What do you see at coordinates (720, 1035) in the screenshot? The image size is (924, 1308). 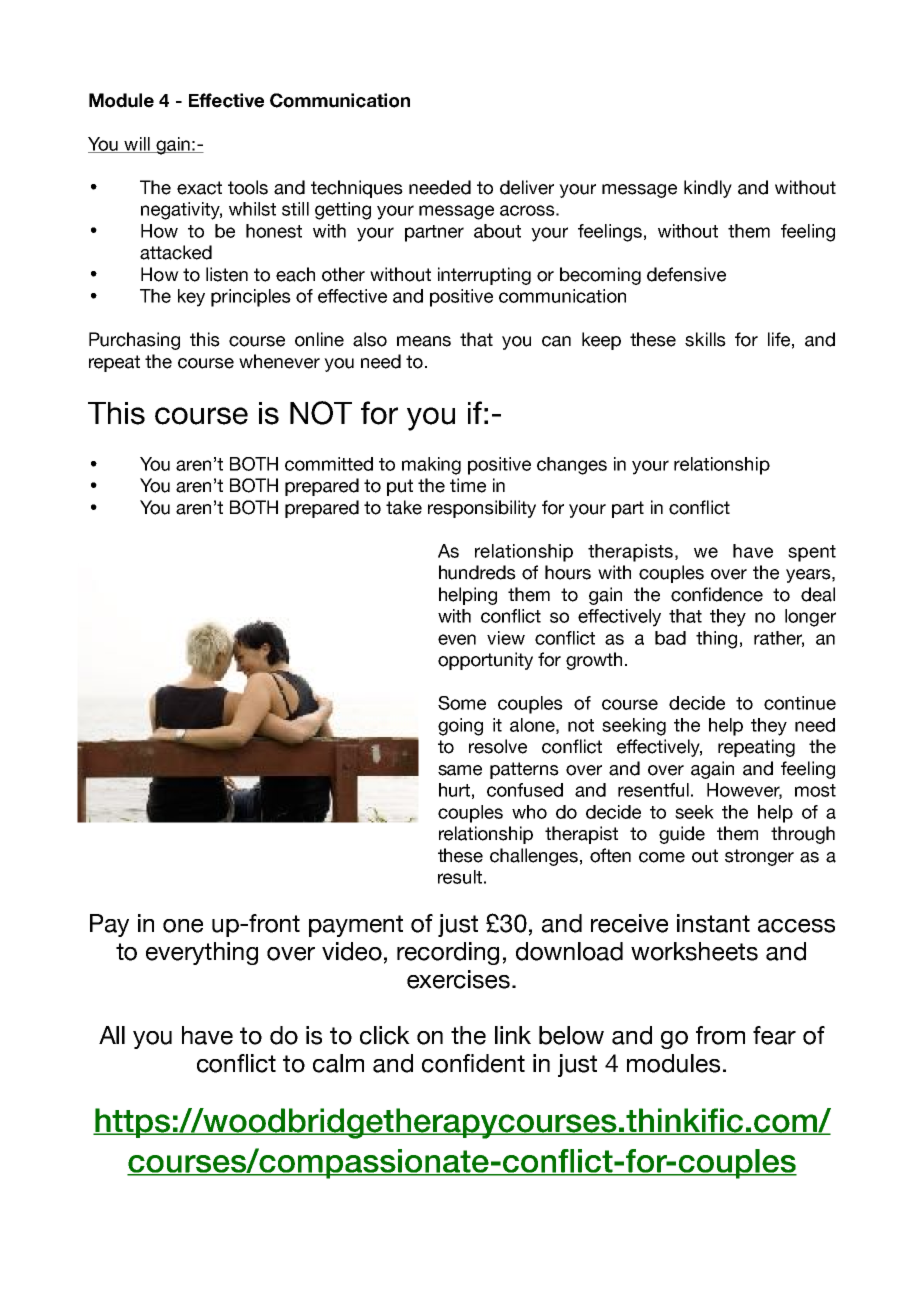 I see `from` at bounding box center [720, 1035].
